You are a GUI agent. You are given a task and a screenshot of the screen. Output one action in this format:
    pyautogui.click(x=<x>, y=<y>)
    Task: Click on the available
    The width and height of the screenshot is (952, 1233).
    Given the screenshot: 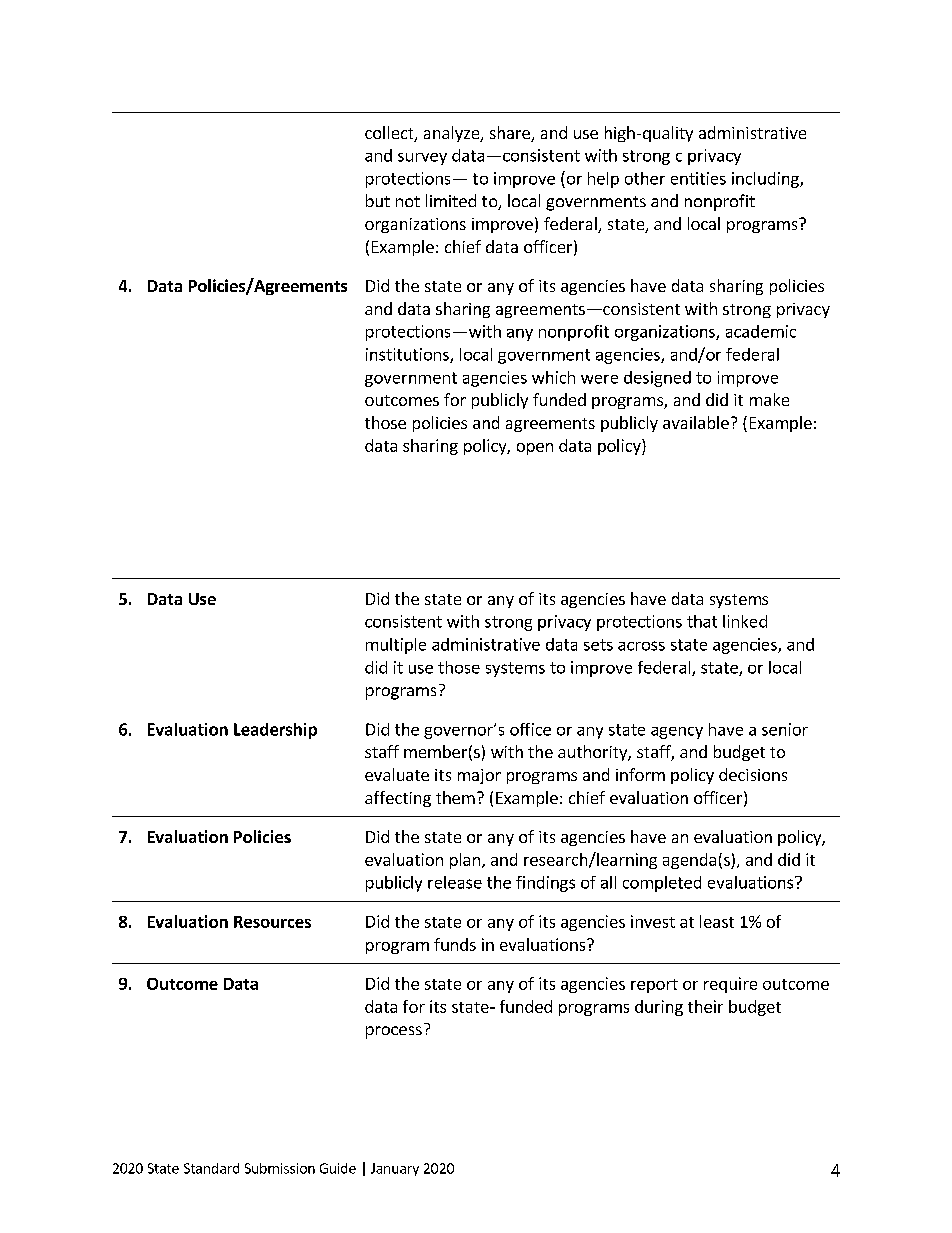 What is the action you would take?
    pyautogui.click(x=696, y=422)
